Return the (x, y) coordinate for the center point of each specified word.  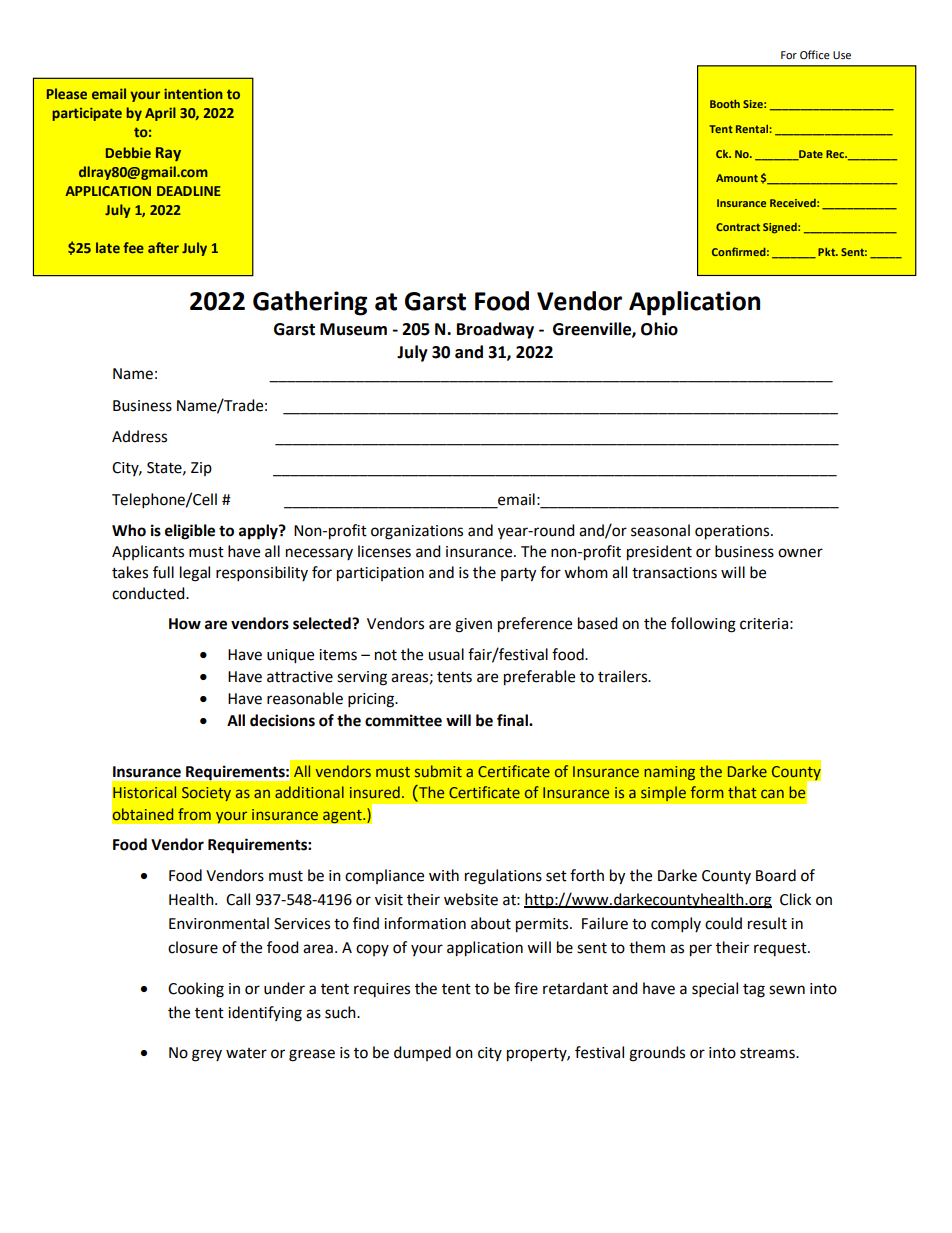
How (185, 624)
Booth (725, 104)
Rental (752, 129)
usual (446, 654)
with (444, 875)
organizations (417, 532)
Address (139, 436)
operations (733, 532)
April (160, 114)
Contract (738, 227)
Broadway (495, 330)
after (163, 247)
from (194, 814)
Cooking (196, 990)
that (742, 792)
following (703, 625)
